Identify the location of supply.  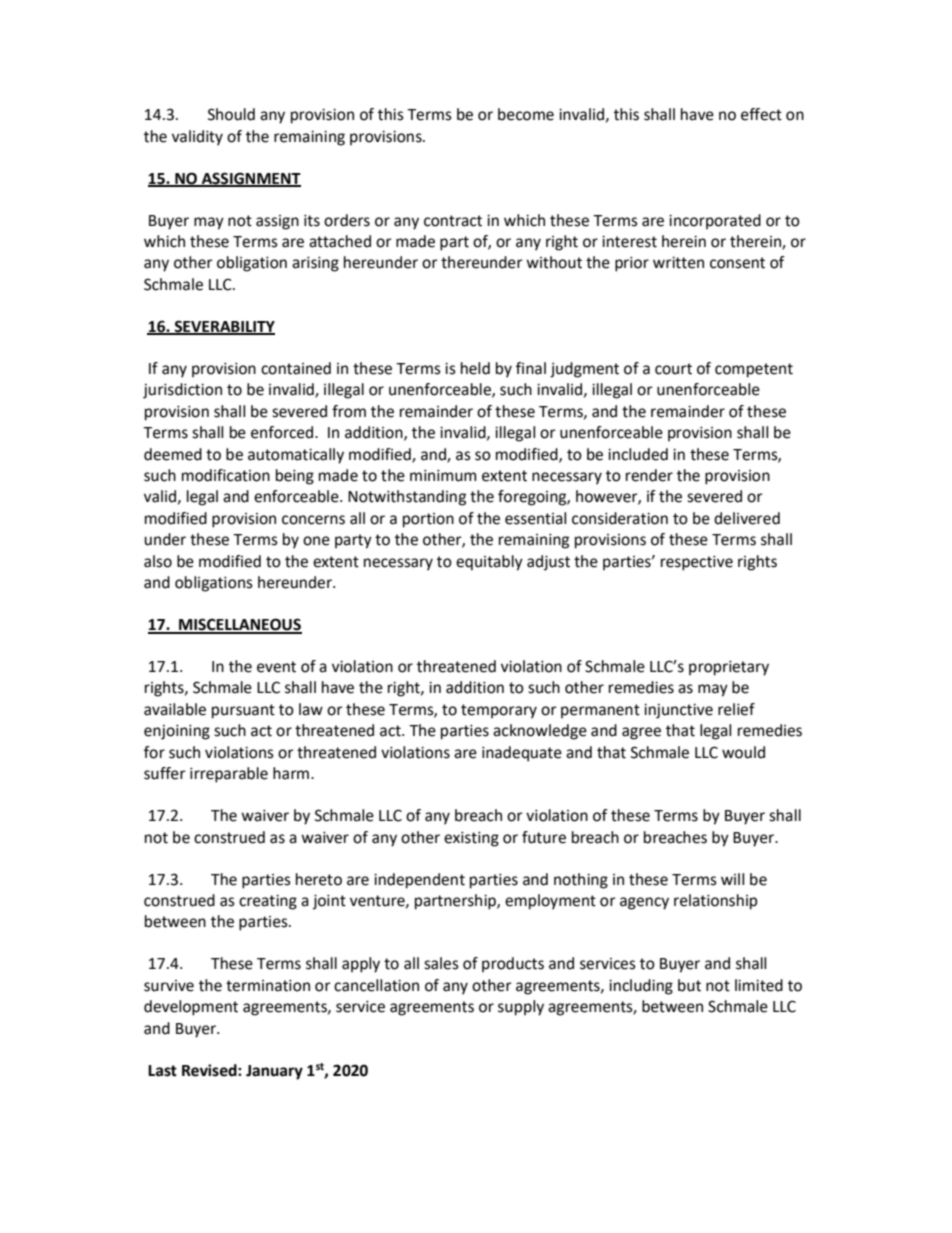
(521, 1008).
